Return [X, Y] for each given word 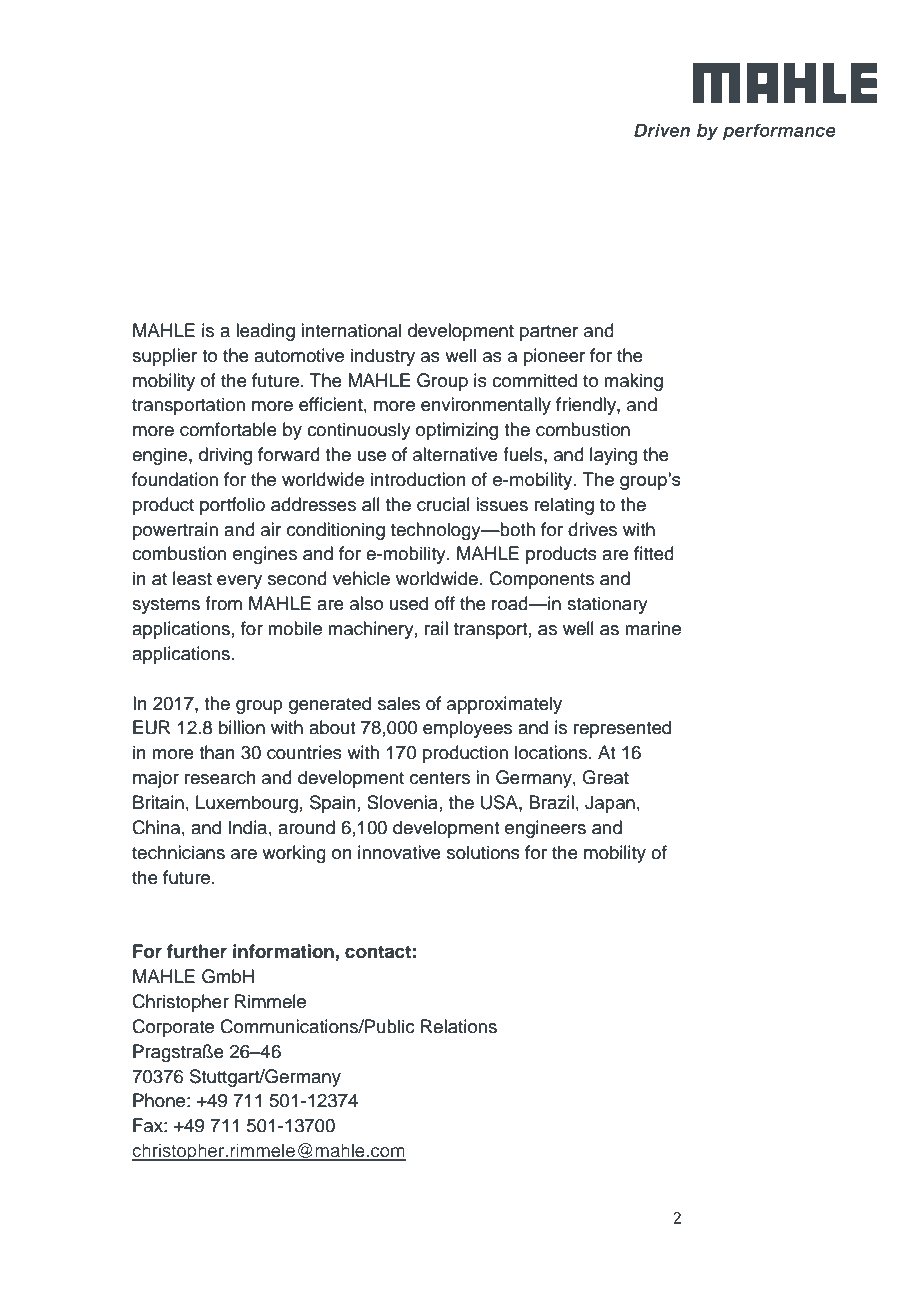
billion [242, 727]
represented [622, 729]
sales [399, 703]
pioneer [554, 357]
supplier [164, 357]
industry [383, 357]
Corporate [173, 1028]
